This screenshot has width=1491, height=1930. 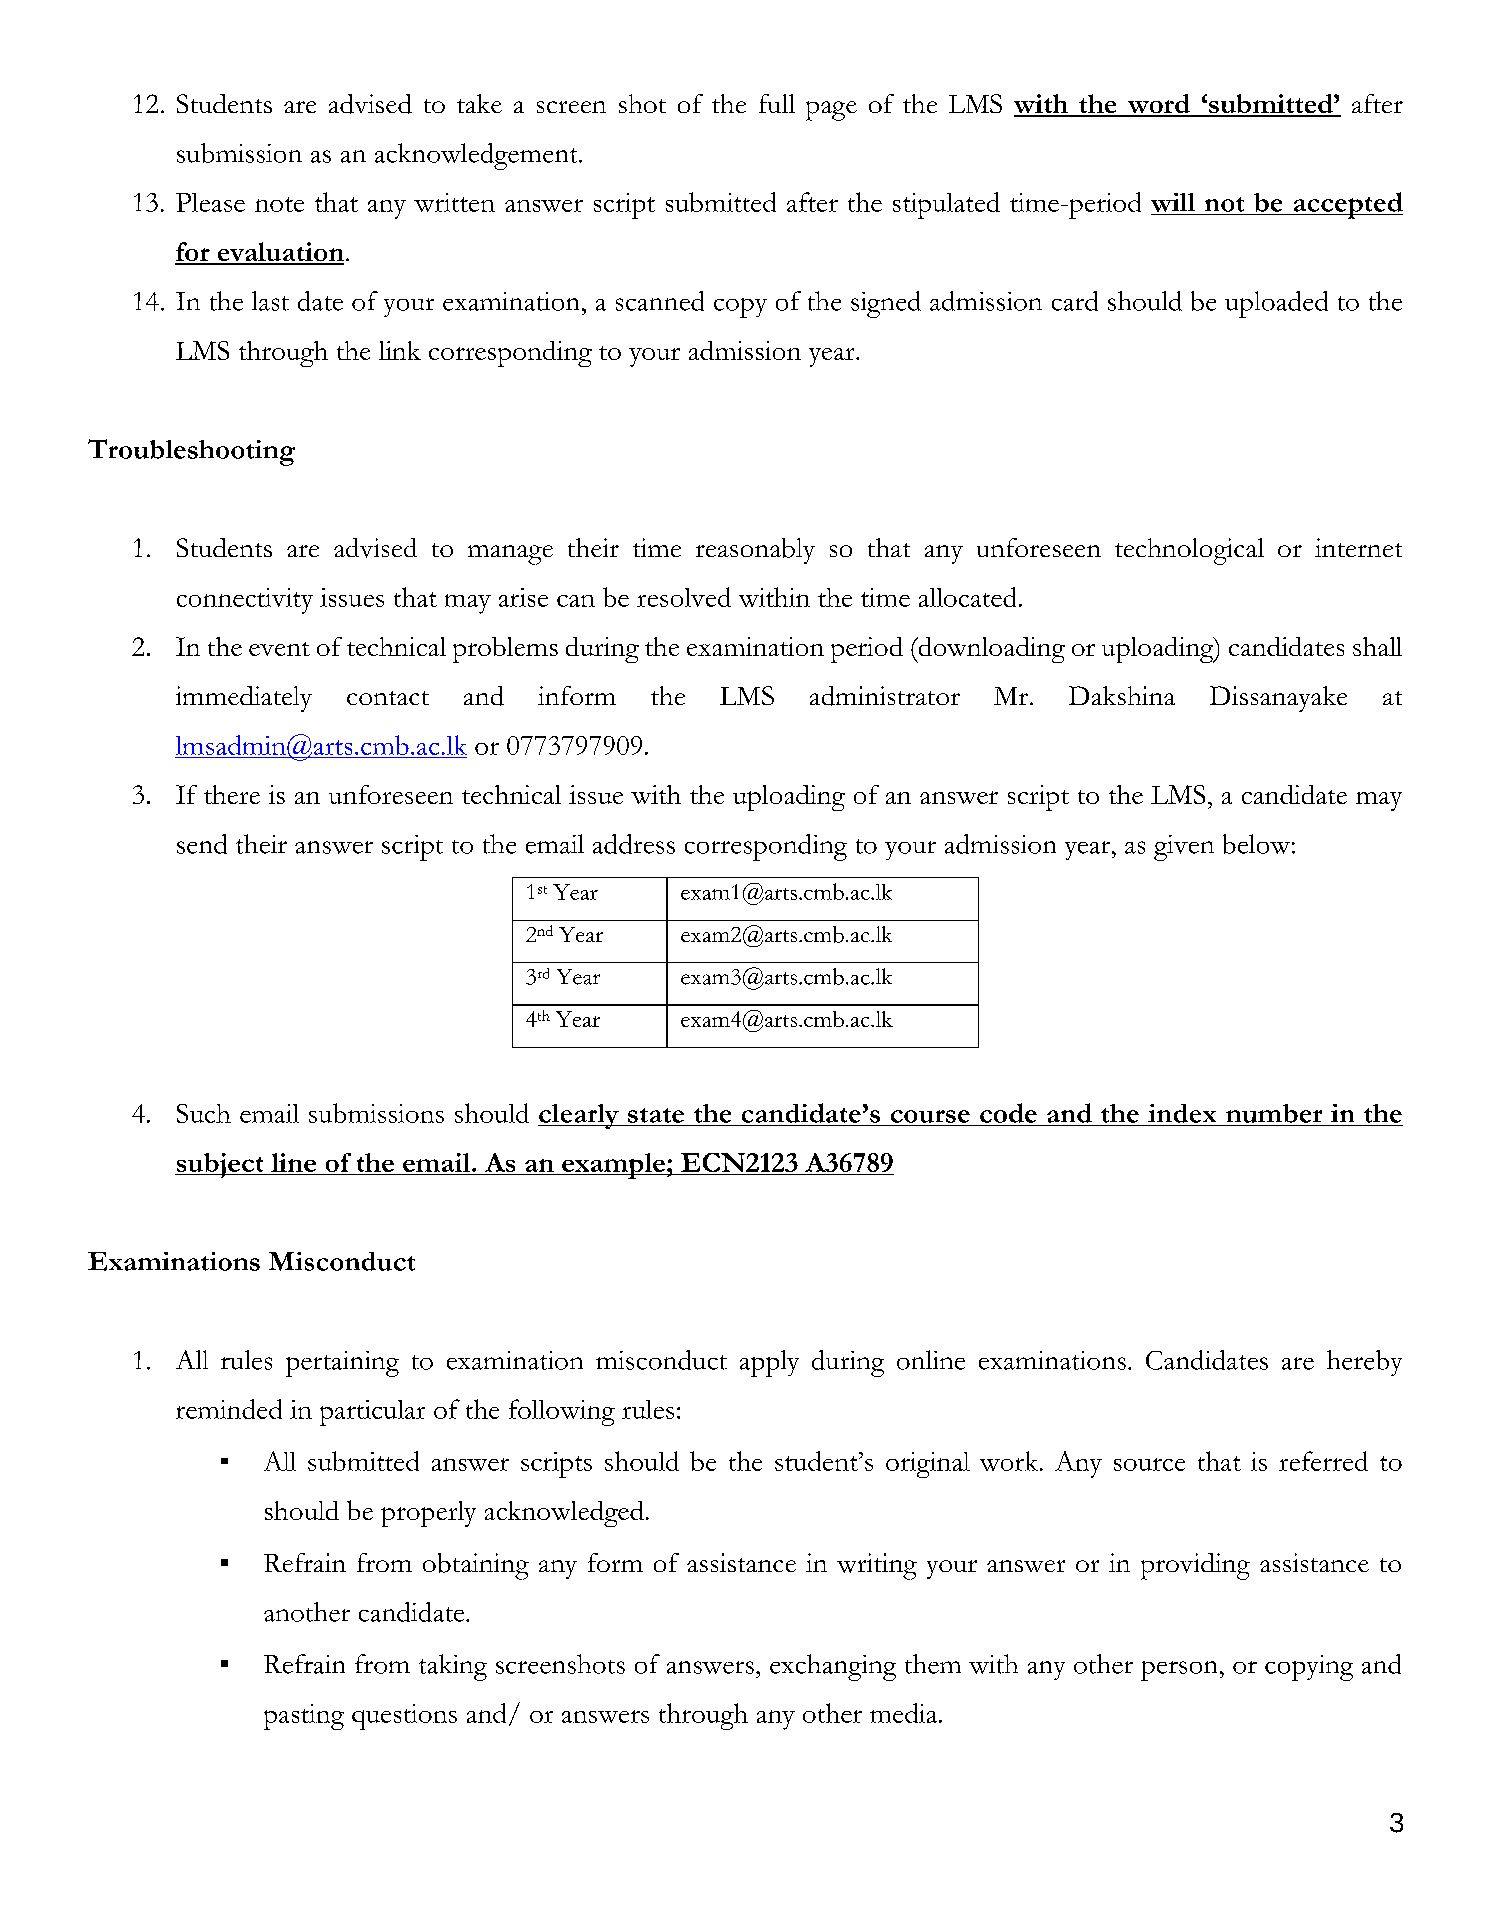 What do you see at coordinates (1122, 695) in the screenshot?
I see `Dakshina` at bounding box center [1122, 695].
